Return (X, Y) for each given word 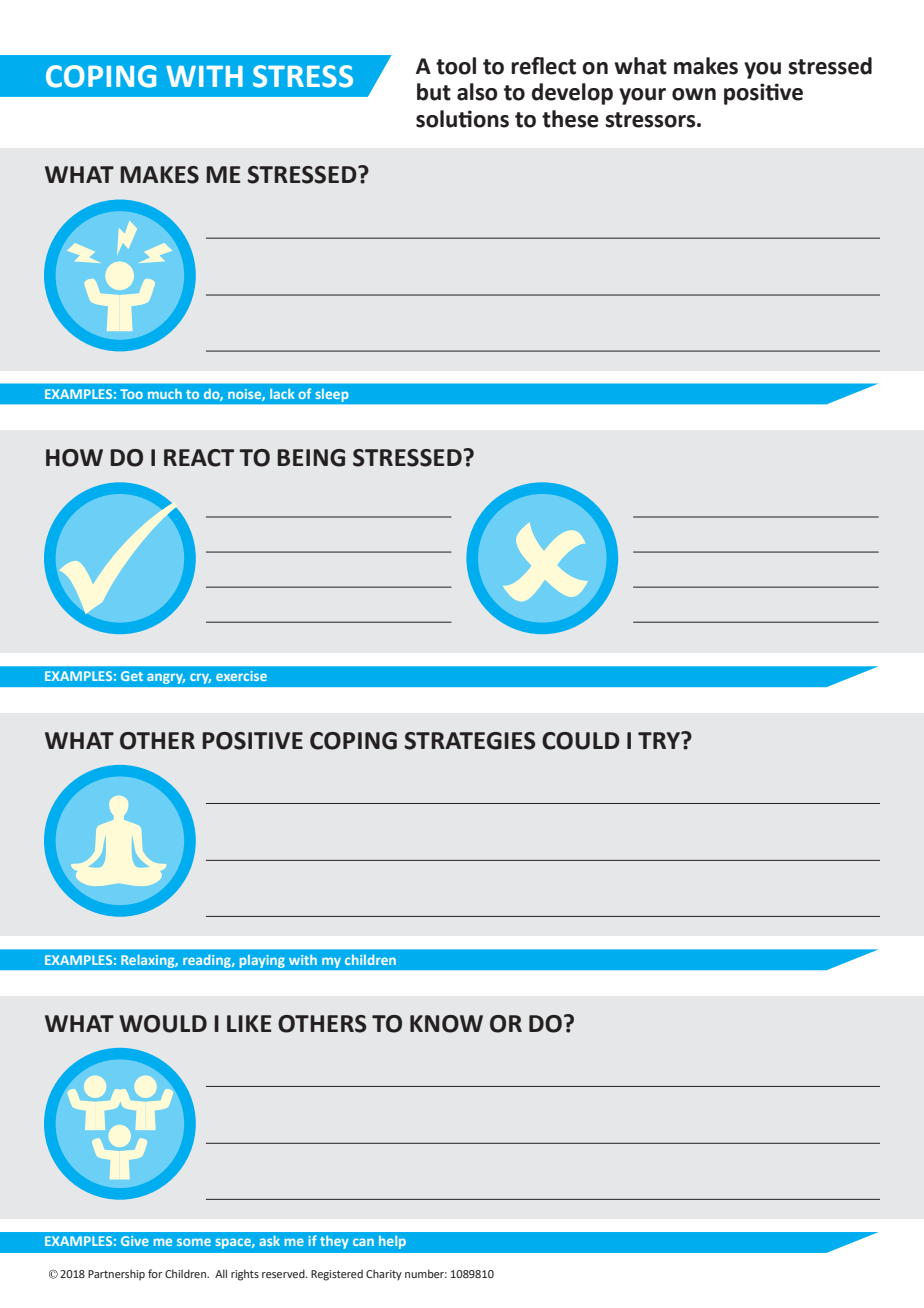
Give (135, 1241)
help (392, 1242)
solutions (462, 119)
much (165, 394)
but (434, 92)
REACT (199, 458)
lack (282, 394)
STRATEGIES (470, 741)
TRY (660, 740)
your (642, 96)
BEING (311, 458)
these (570, 119)
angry (166, 679)
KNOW (446, 1024)
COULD (581, 741)
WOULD (163, 1024)
